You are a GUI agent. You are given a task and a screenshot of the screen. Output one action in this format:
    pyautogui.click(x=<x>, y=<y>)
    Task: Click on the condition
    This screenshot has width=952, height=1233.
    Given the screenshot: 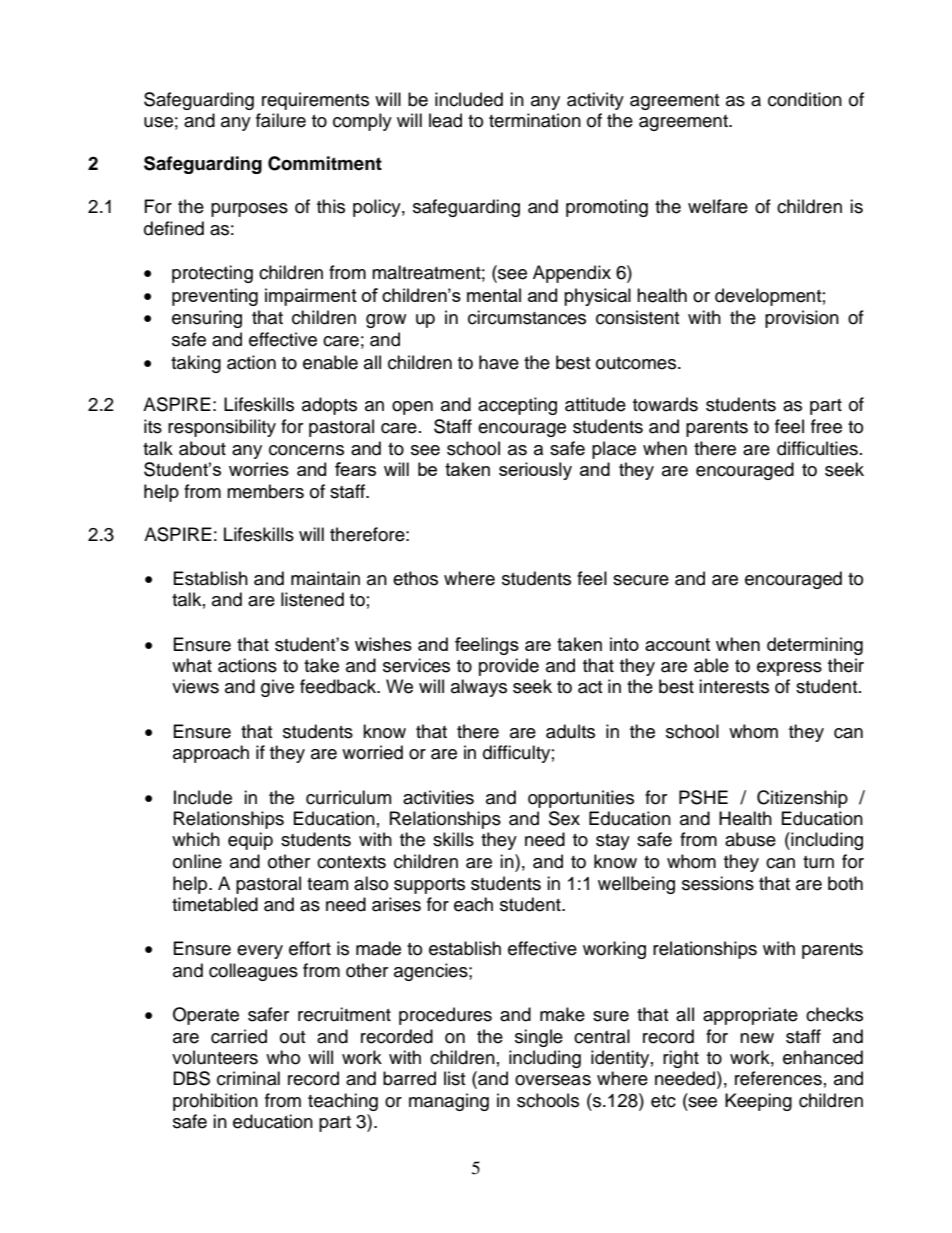 What is the action you would take?
    pyautogui.click(x=805, y=99)
